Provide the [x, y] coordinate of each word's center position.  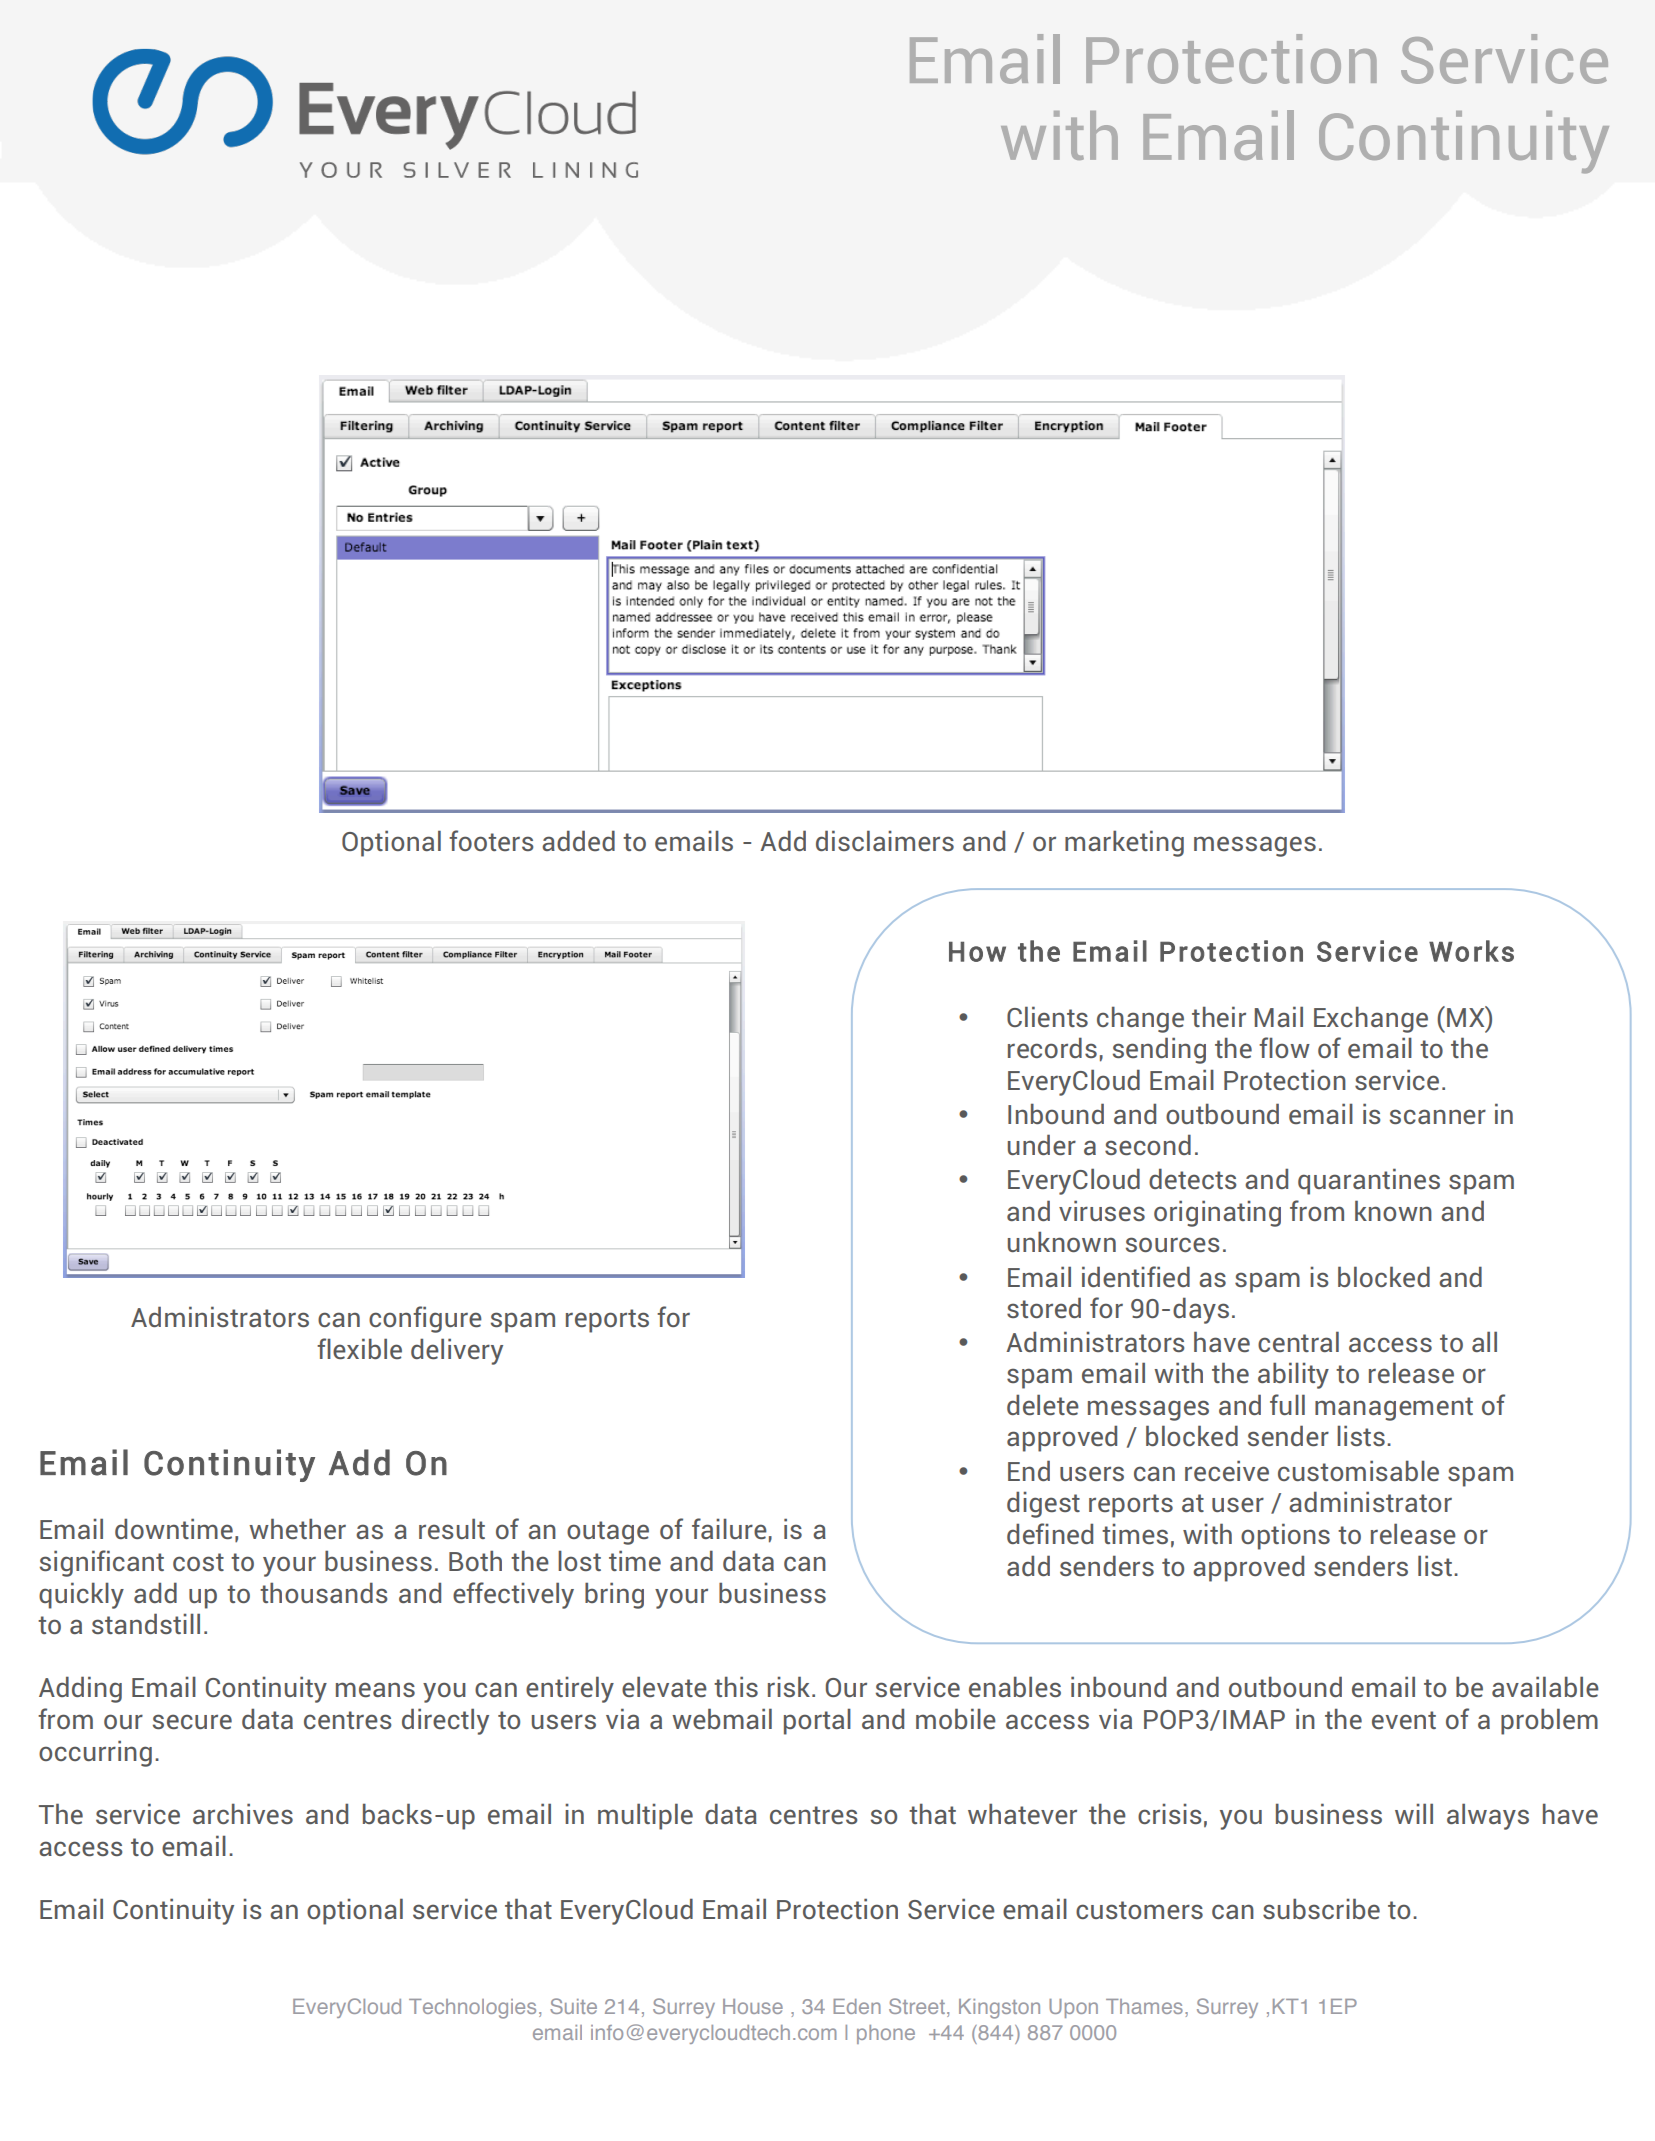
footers [491, 840]
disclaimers [885, 841]
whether [297, 1529]
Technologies [472, 2009]
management [1394, 1409]
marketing [1124, 843]
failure [729, 1529]
